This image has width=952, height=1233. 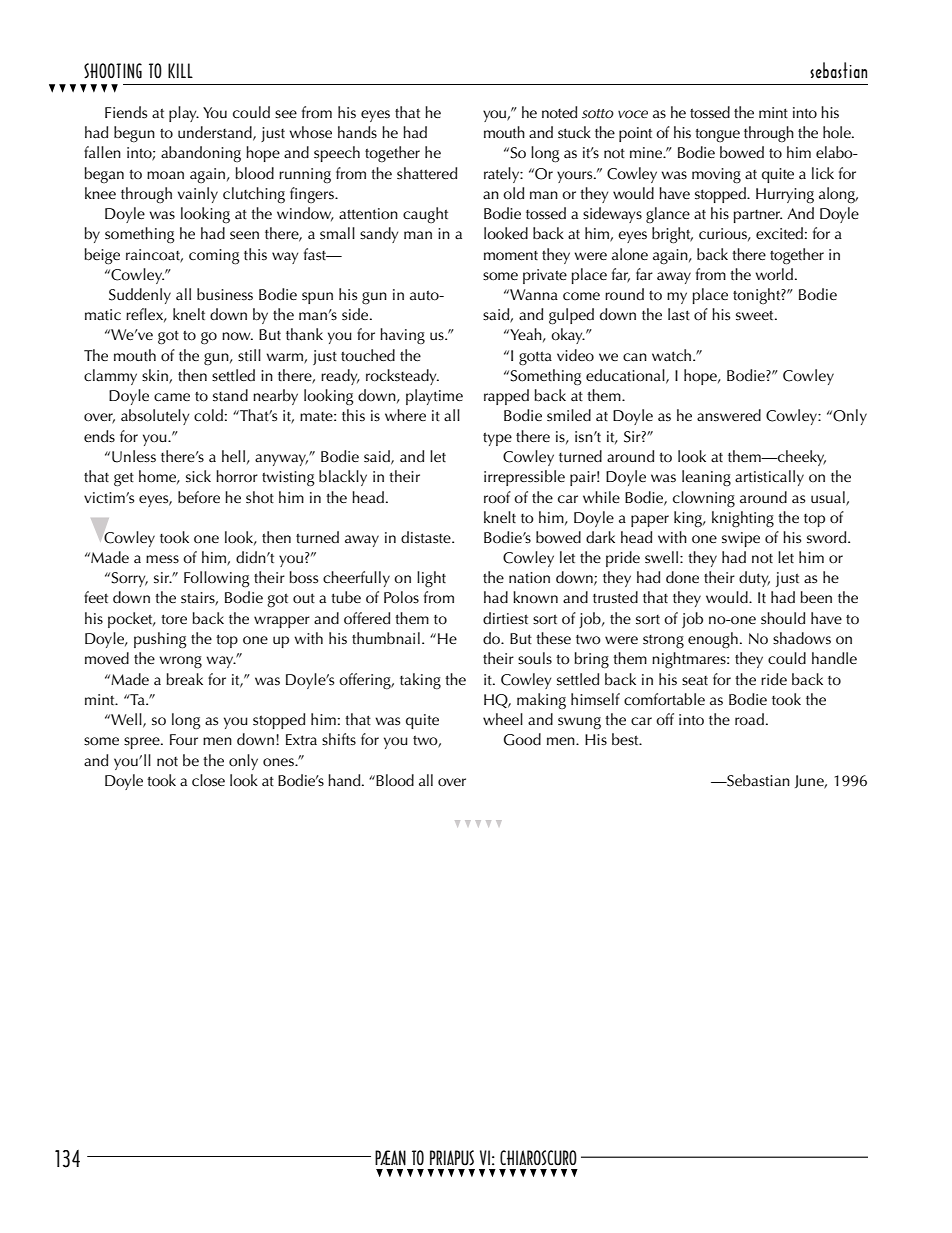 I want to click on Good, so click(x=522, y=739).
